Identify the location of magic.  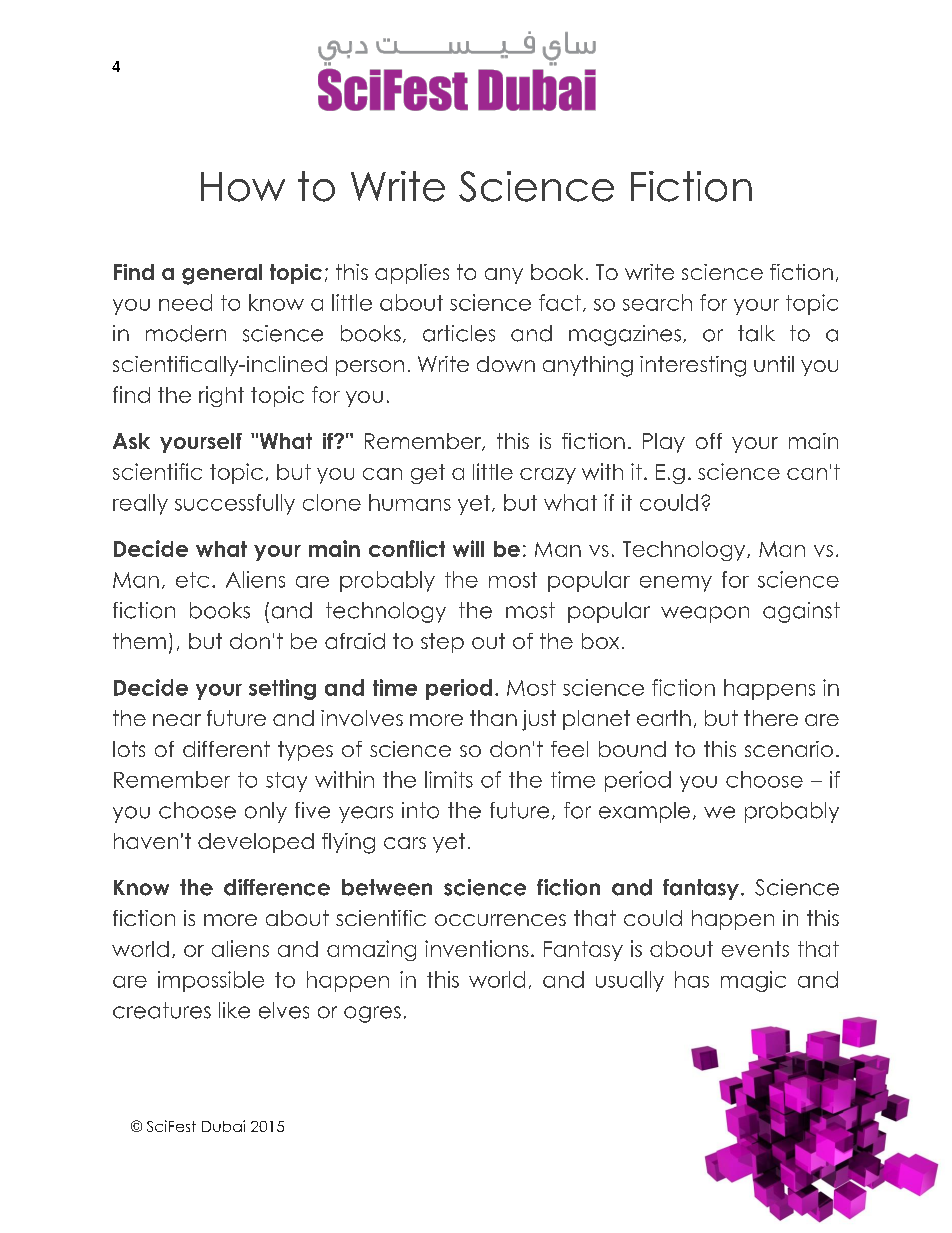
(753, 981).
